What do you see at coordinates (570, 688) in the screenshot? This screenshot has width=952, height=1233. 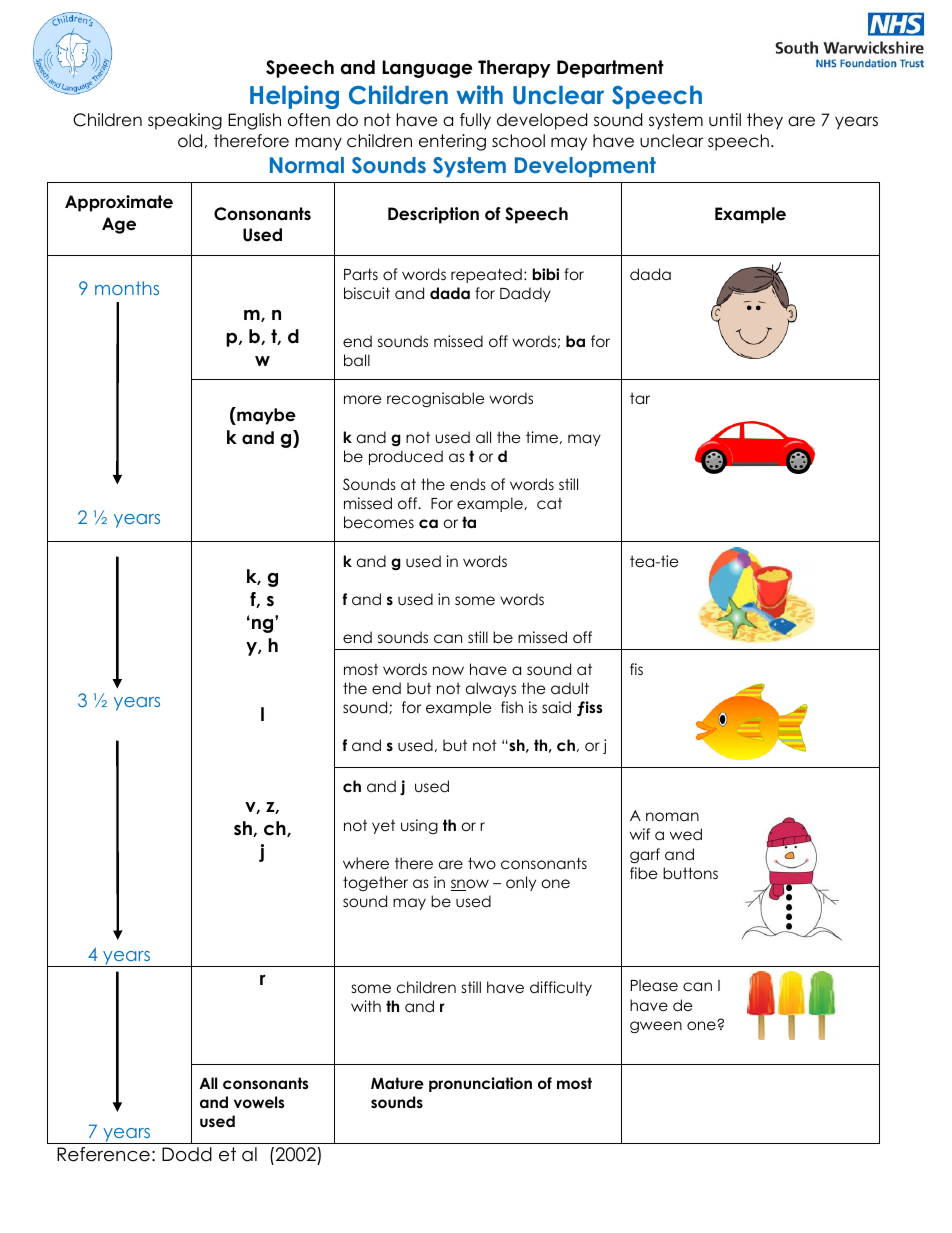 I see `adult` at bounding box center [570, 688].
